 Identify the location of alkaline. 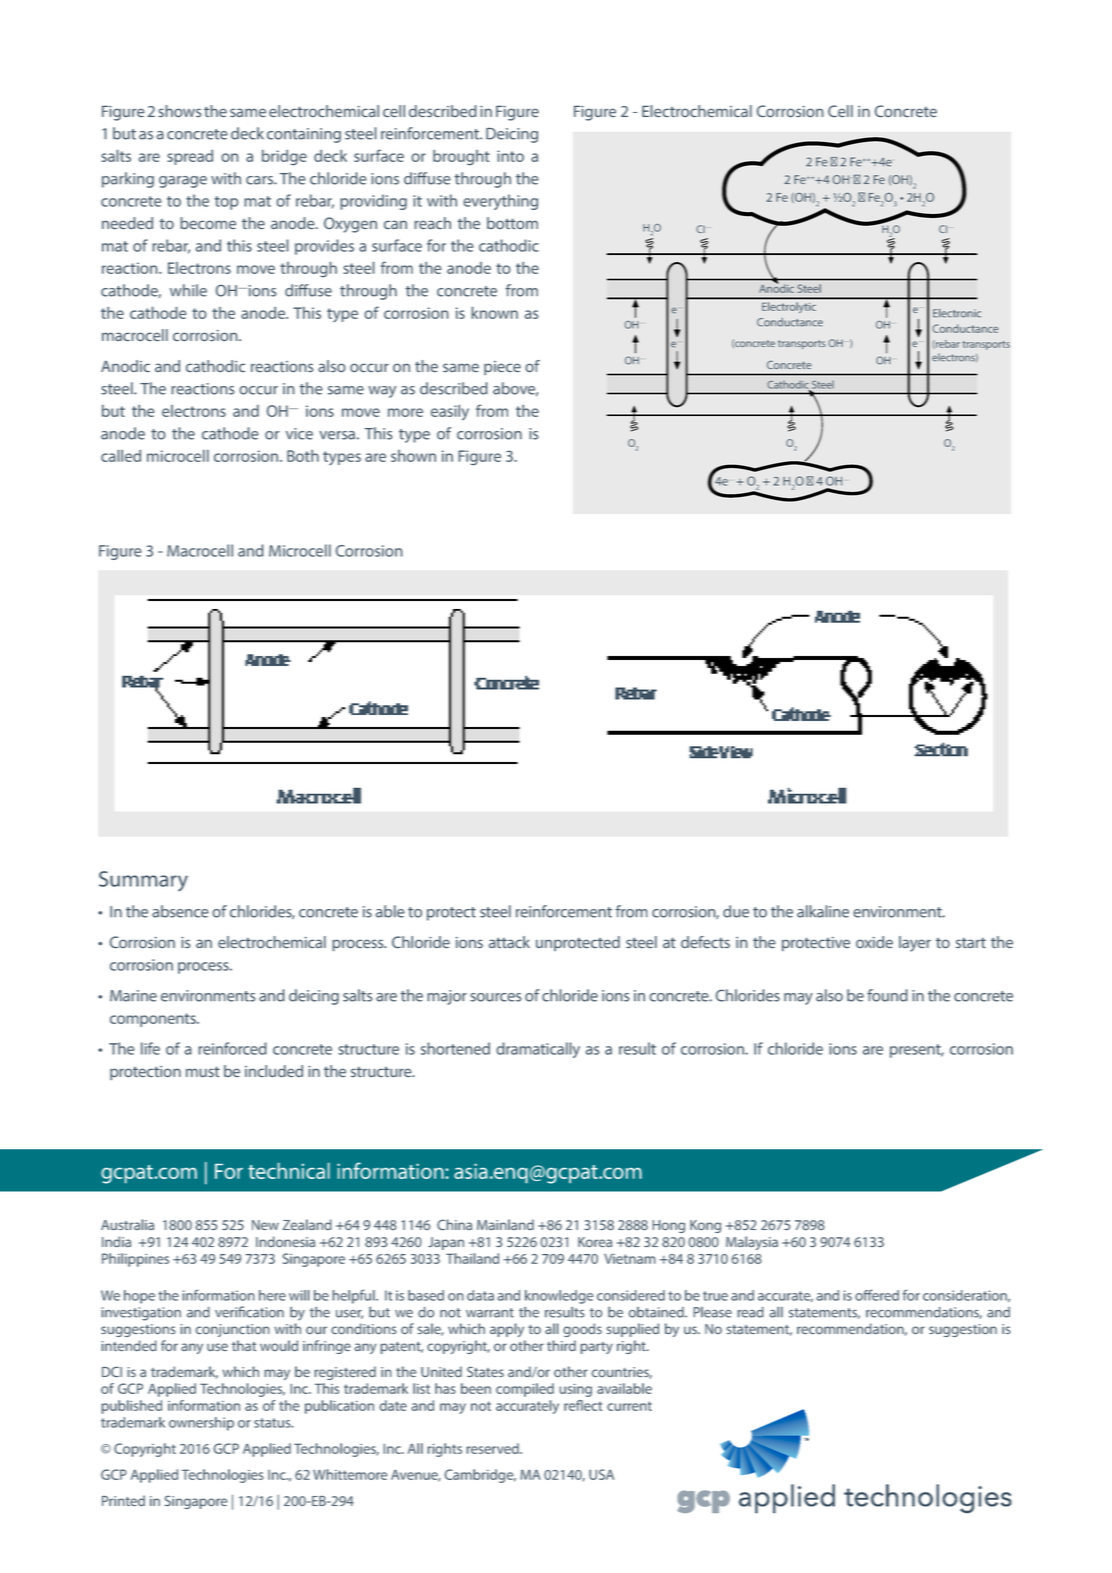
(823, 911).
